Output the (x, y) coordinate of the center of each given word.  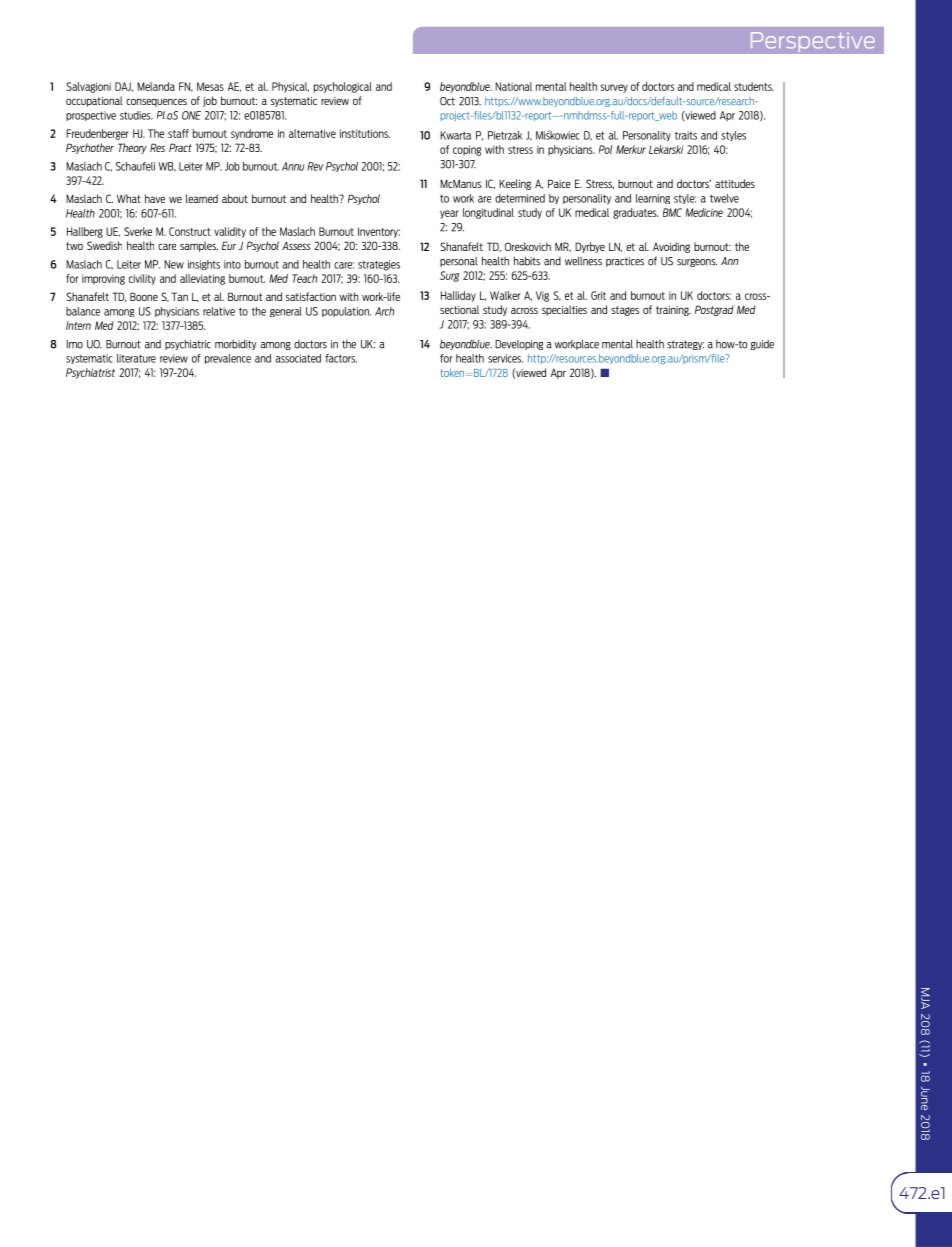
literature (136, 358)
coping (467, 150)
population (346, 312)
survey (614, 88)
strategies (379, 265)
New (174, 264)
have (155, 198)
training (673, 311)
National (513, 86)
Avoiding (671, 247)
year (449, 214)
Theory (132, 148)
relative (219, 311)
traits (686, 135)
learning (653, 199)
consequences (156, 102)
